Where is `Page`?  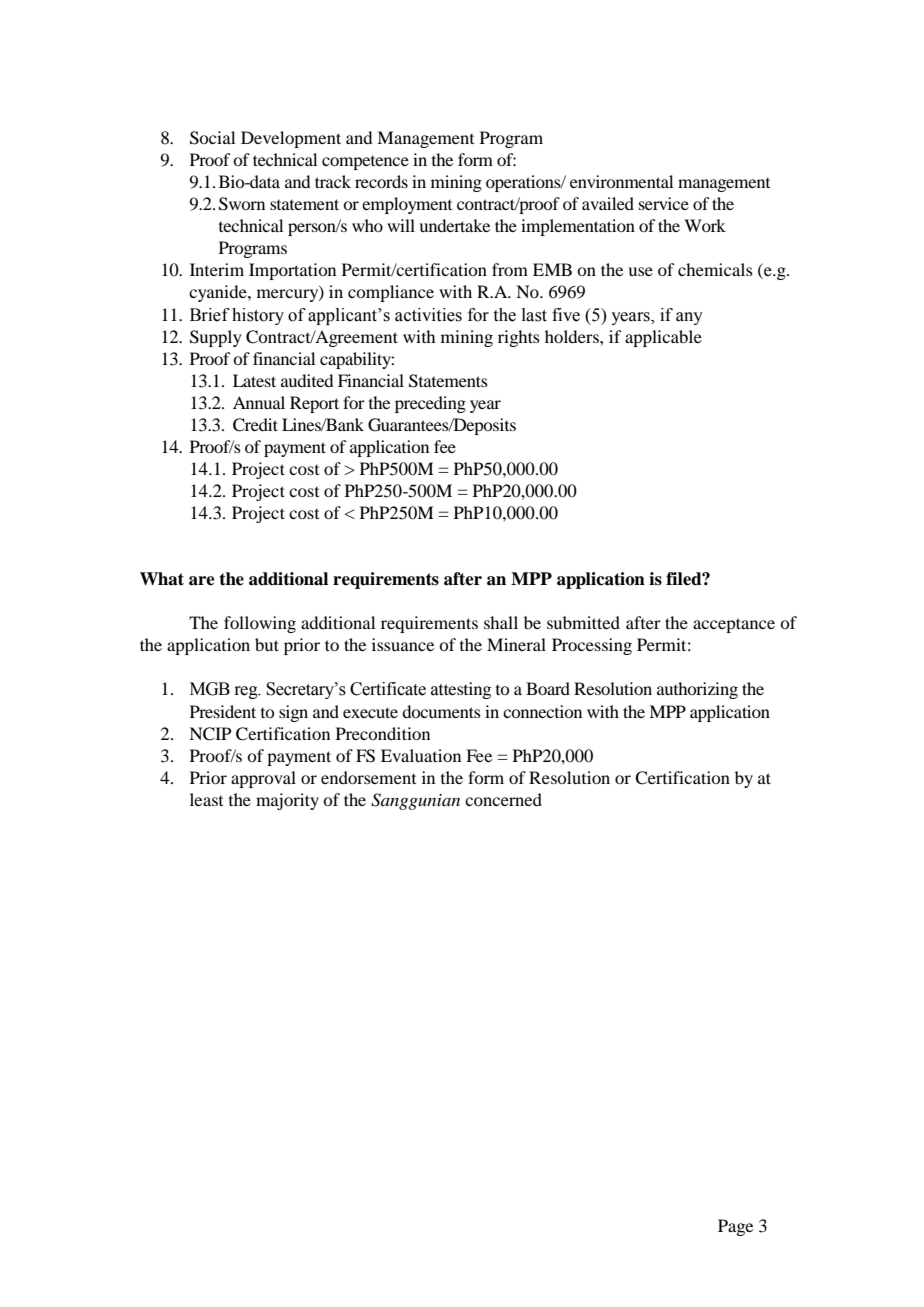
Page is located at coordinates (735, 1227).
